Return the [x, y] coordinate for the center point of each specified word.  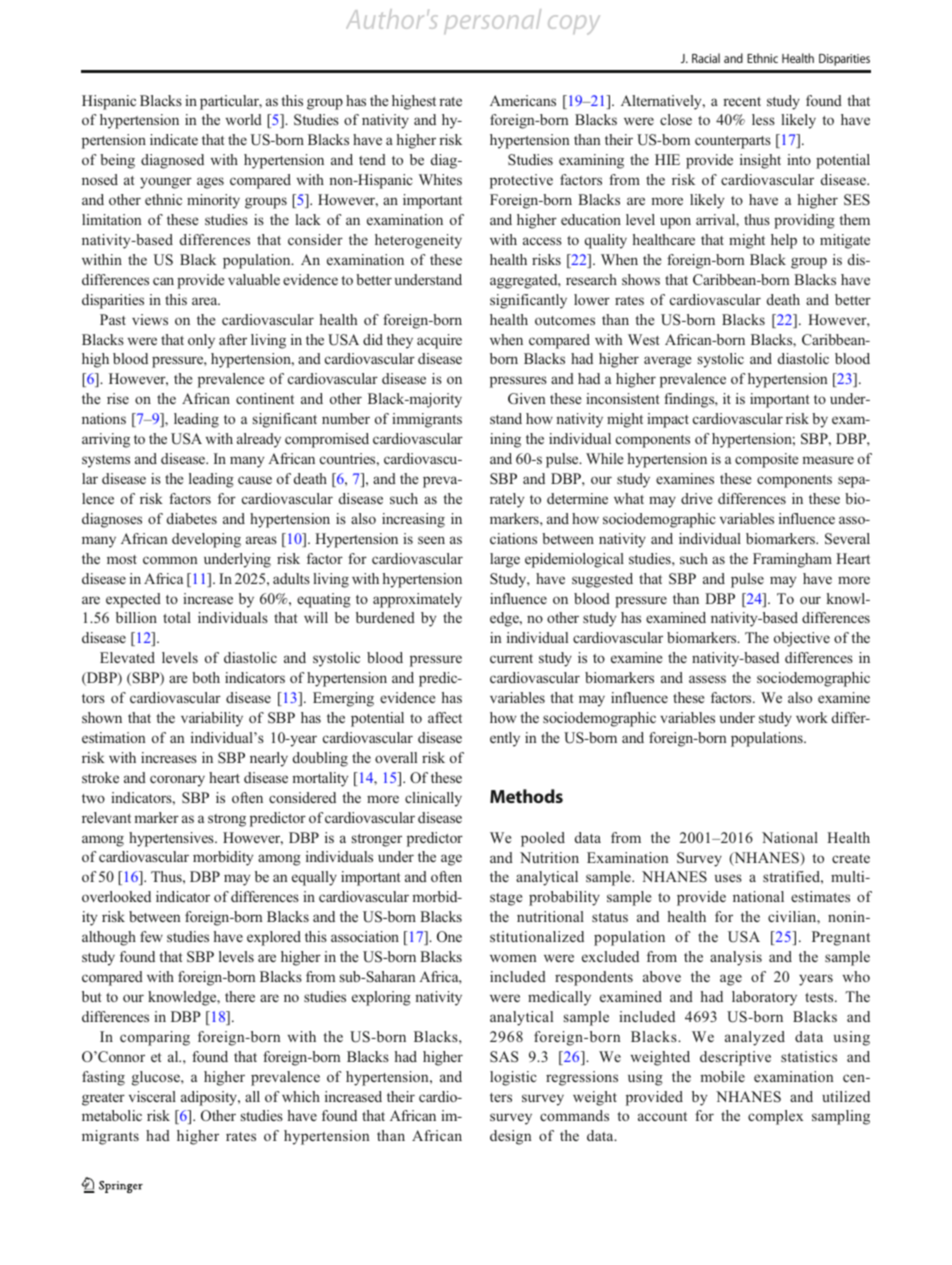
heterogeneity [418, 241]
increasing [413, 520]
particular [231, 102]
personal [492, 21]
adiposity [210, 1098]
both [206, 677]
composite [766, 460]
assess [707, 679]
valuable [254, 279]
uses [728, 878]
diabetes [192, 518]
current [511, 658]
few [151, 936]
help [784, 241]
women [513, 958]
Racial [706, 58]
